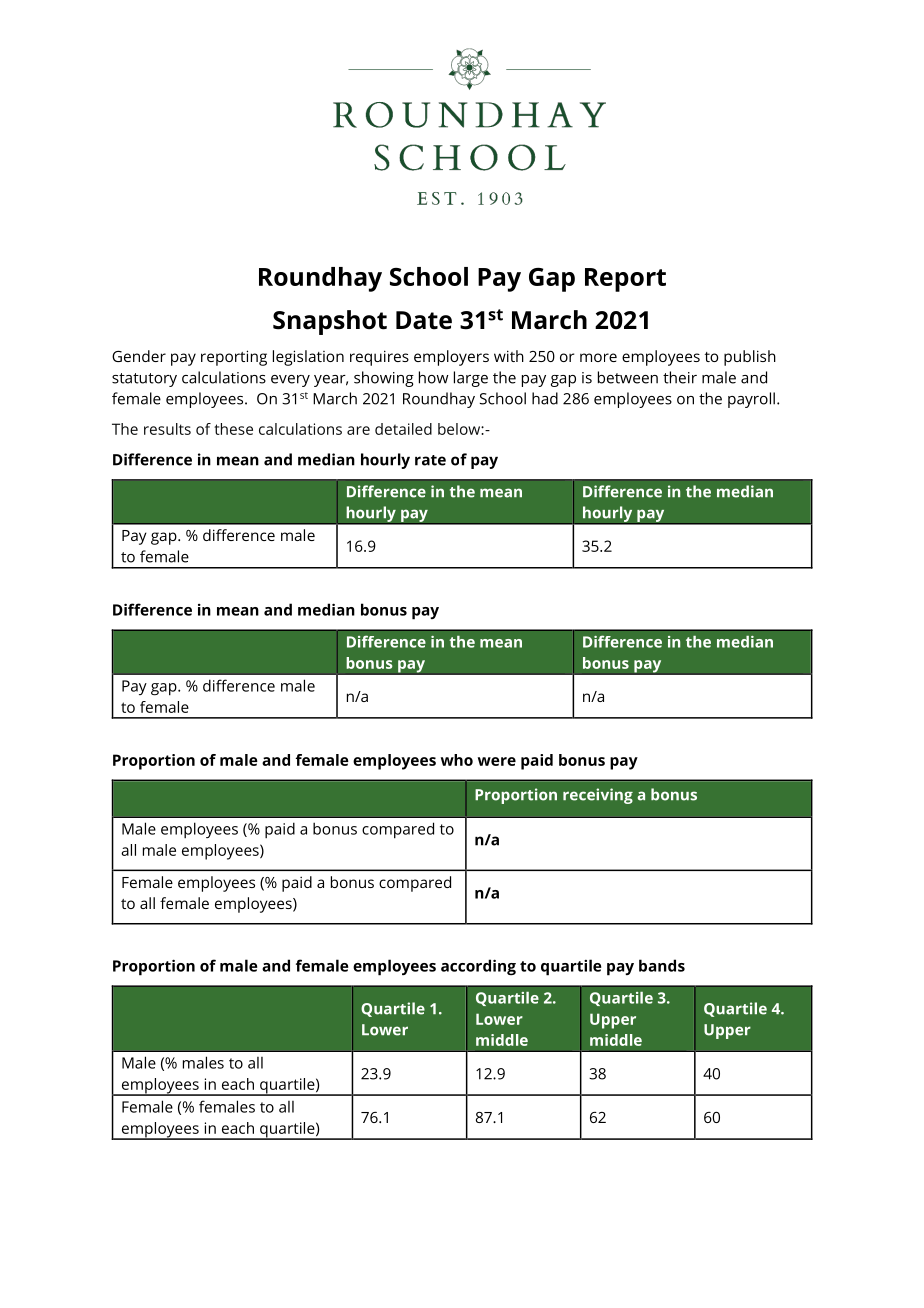  Describe the element at coordinates (451, 358) in the image. I see `employers` at that location.
